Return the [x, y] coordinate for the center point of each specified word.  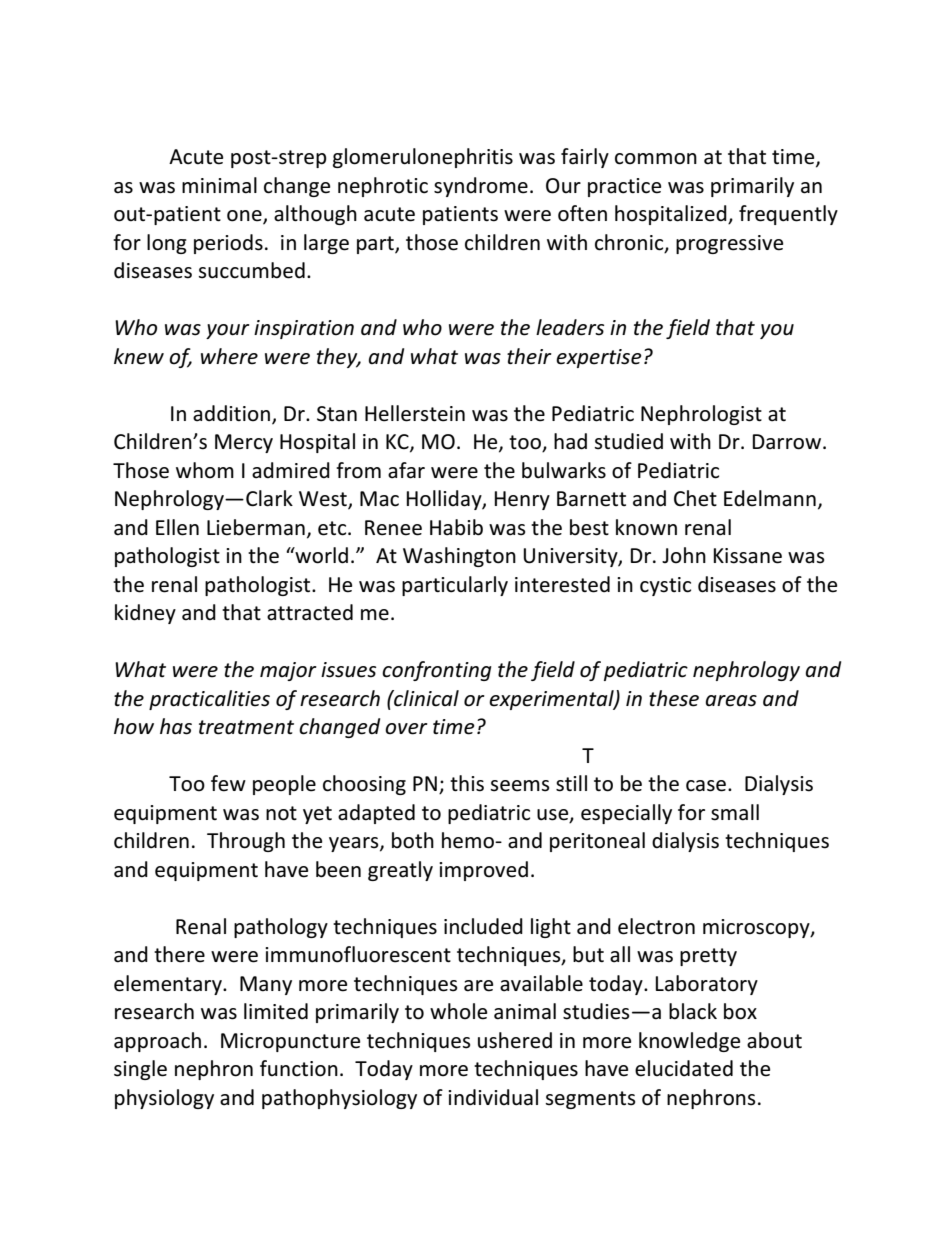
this [467, 783]
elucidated [684, 1068]
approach [157, 1042]
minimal [219, 185]
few [228, 783]
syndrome [481, 187]
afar [406, 470]
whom [205, 470]
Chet [695, 498]
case [707, 786]
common [656, 159]
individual [493, 1097]
